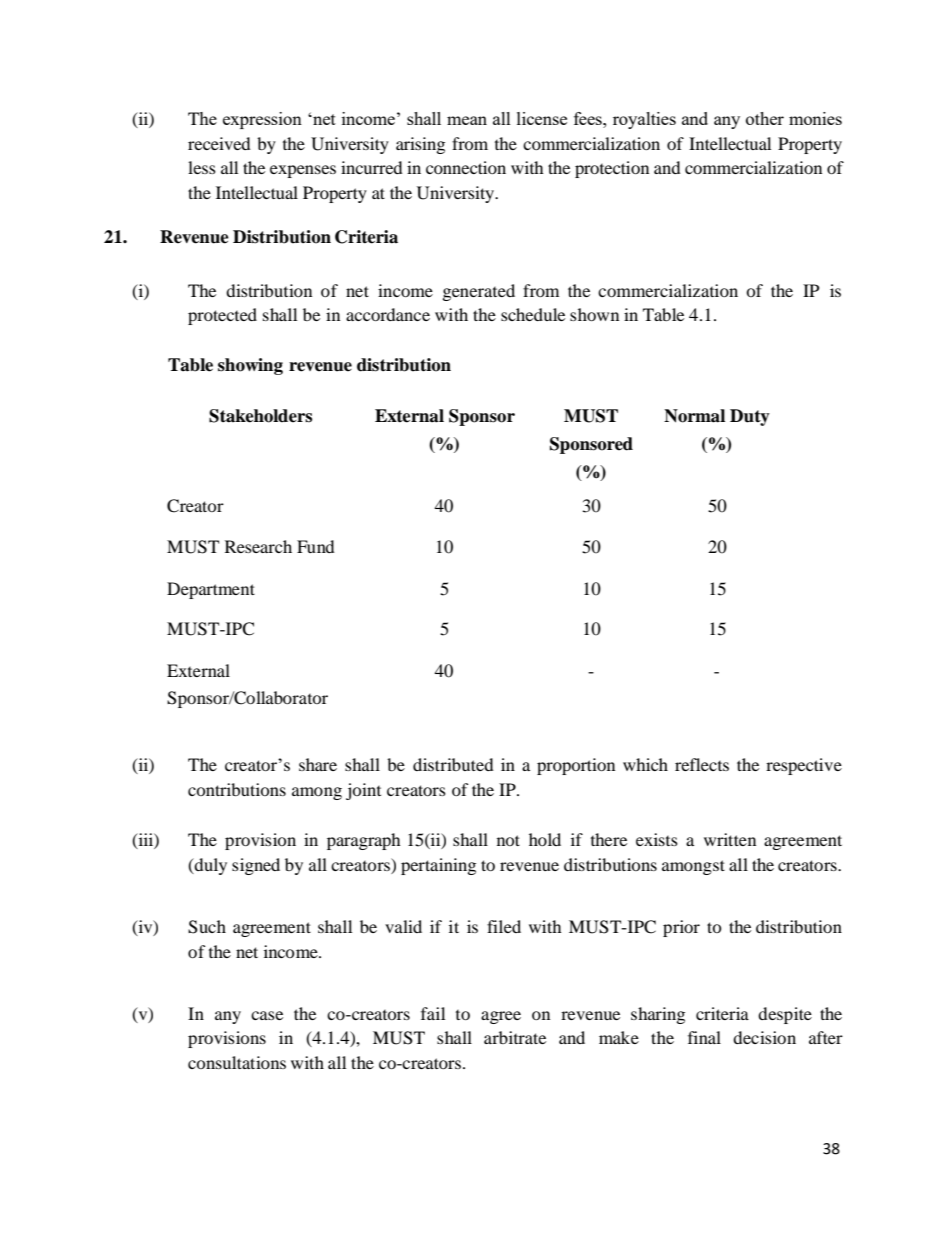 The image size is (952, 1233). Describe the element at coordinates (515, 1037) in the screenshot. I see `arbitrate` at that location.
